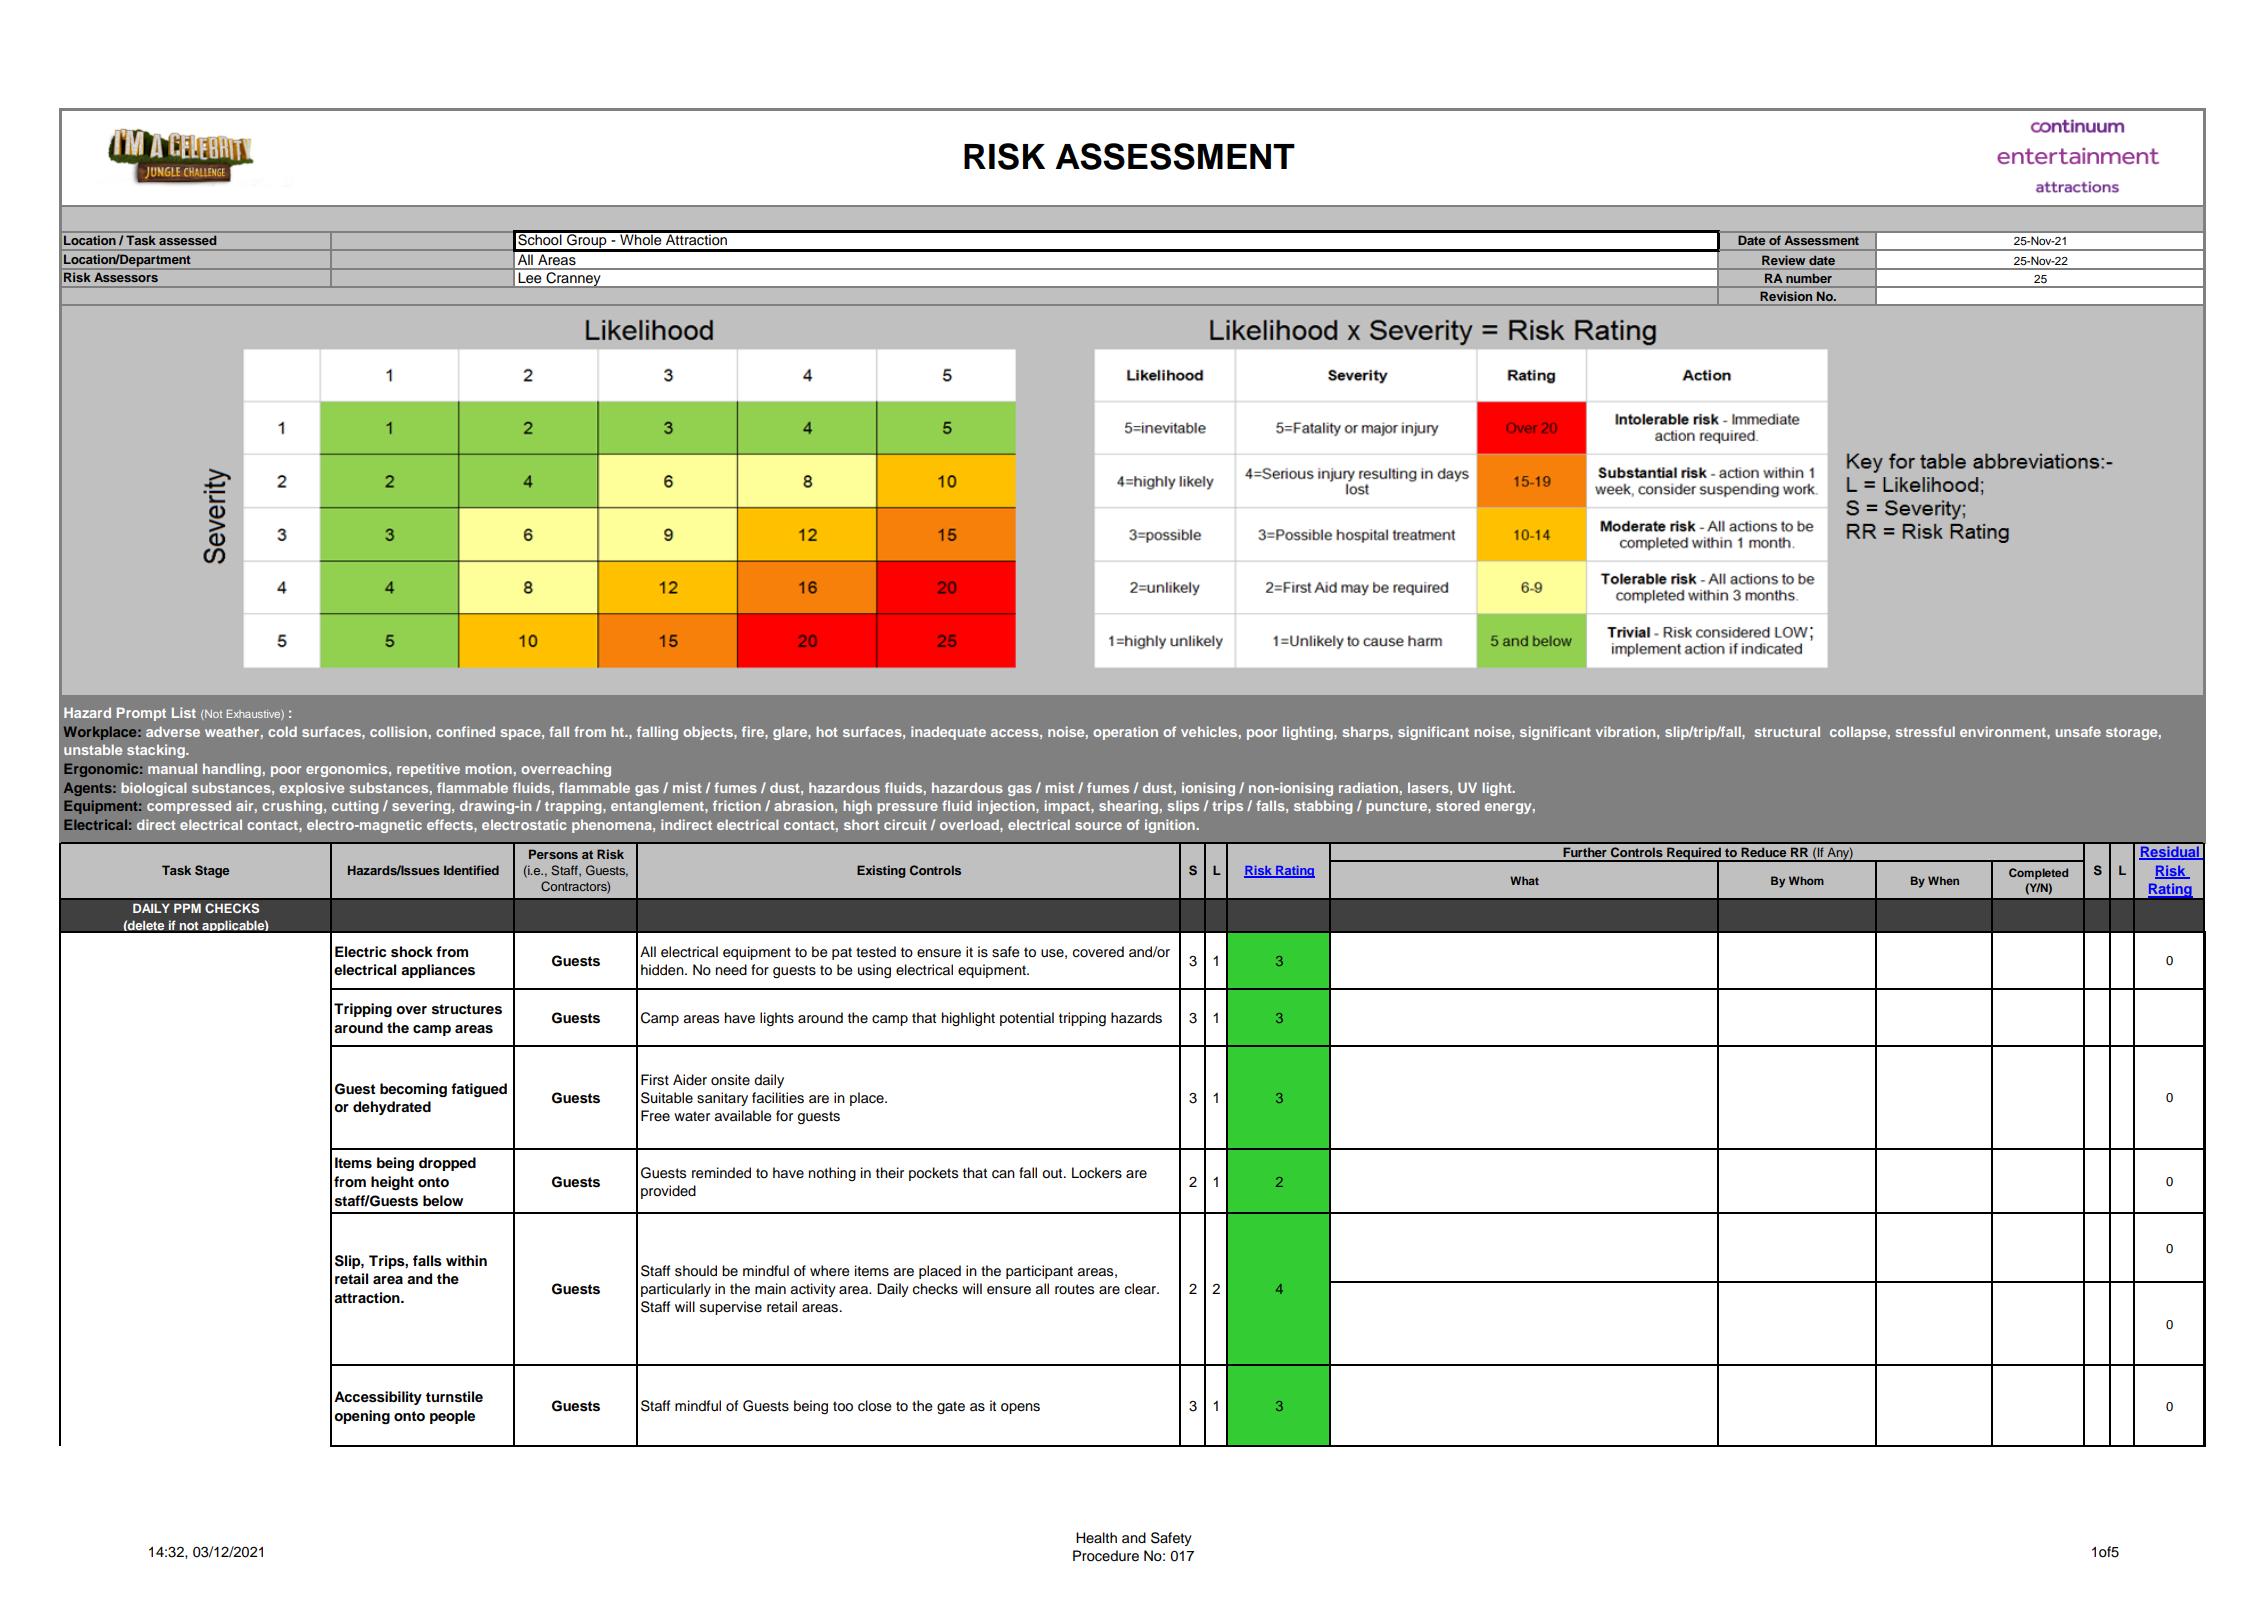  Describe the element at coordinates (184, 712) in the page. I see `List` at that location.
